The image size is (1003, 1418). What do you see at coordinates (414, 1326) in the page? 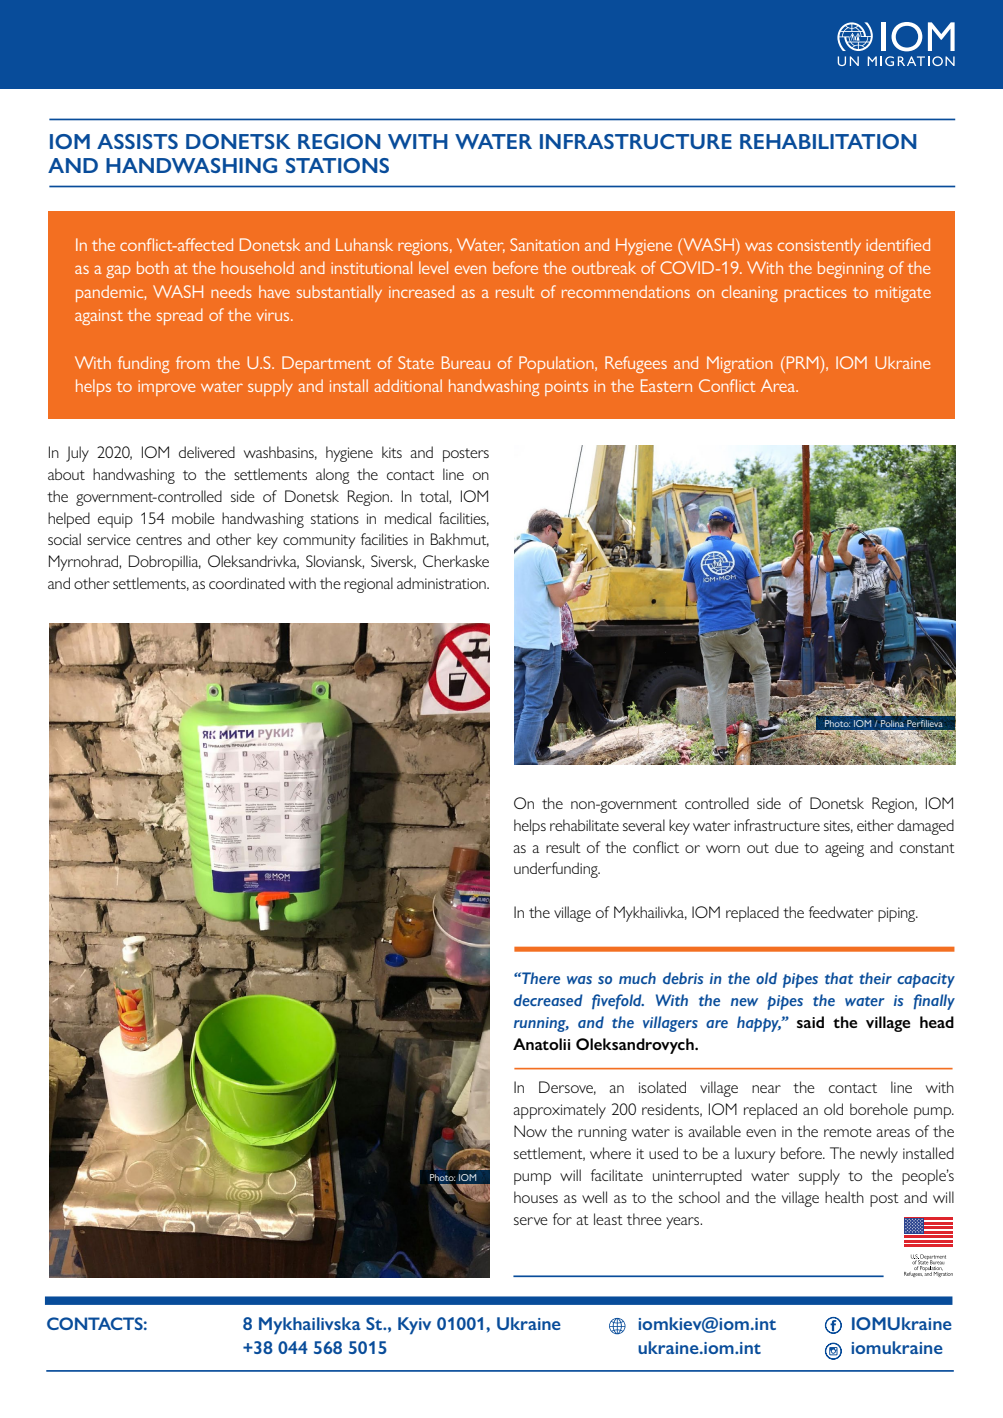
I see `Kyiv` at bounding box center [414, 1326].
